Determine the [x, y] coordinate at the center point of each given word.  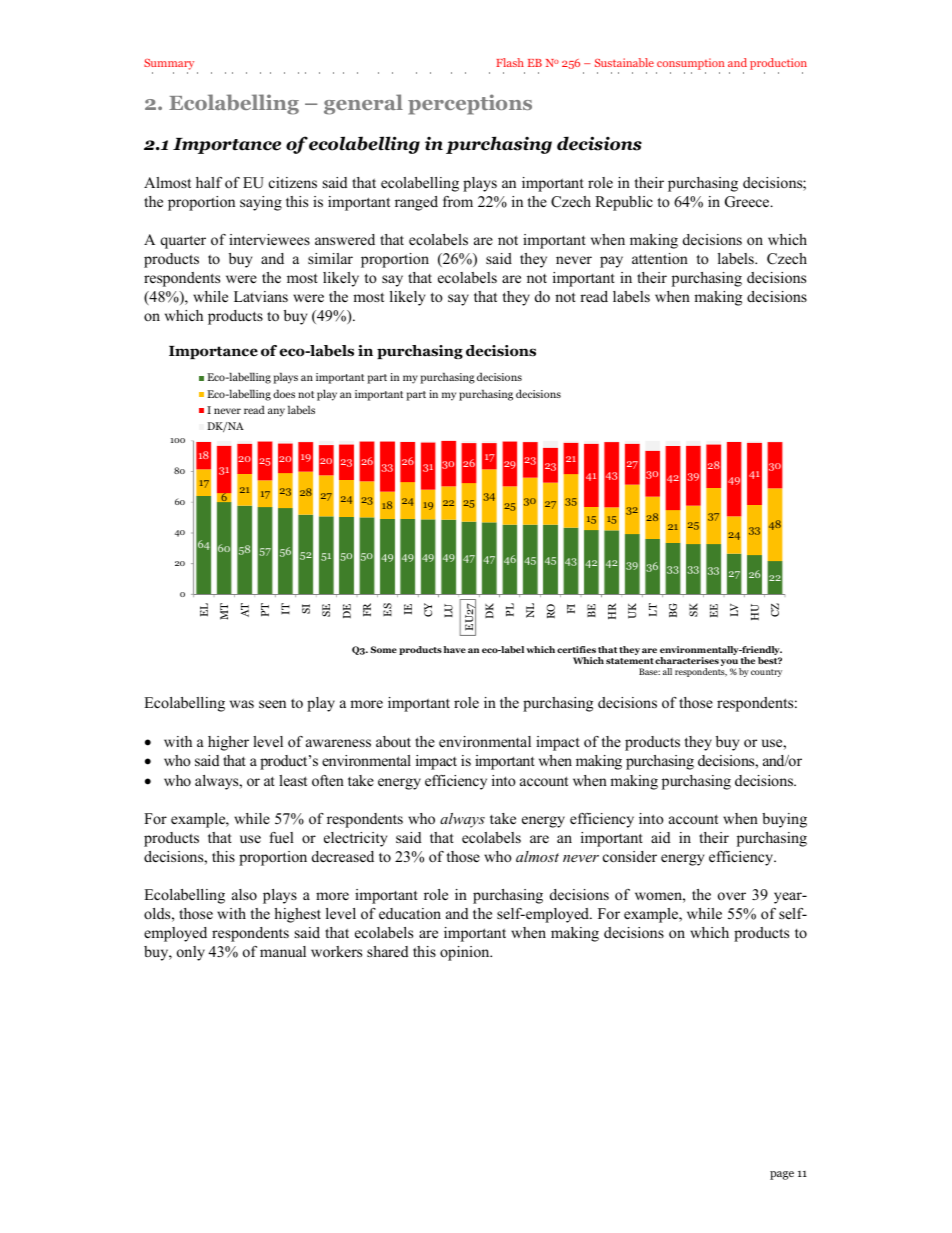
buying [784, 820]
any [276, 412]
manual [283, 951]
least [293, 780]
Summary [169, 66]
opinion [466, 953]
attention [660, 258]
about [393, 741]
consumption [690, 65]
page [782, 1175]
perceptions [470, 104]
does [284, 393]
